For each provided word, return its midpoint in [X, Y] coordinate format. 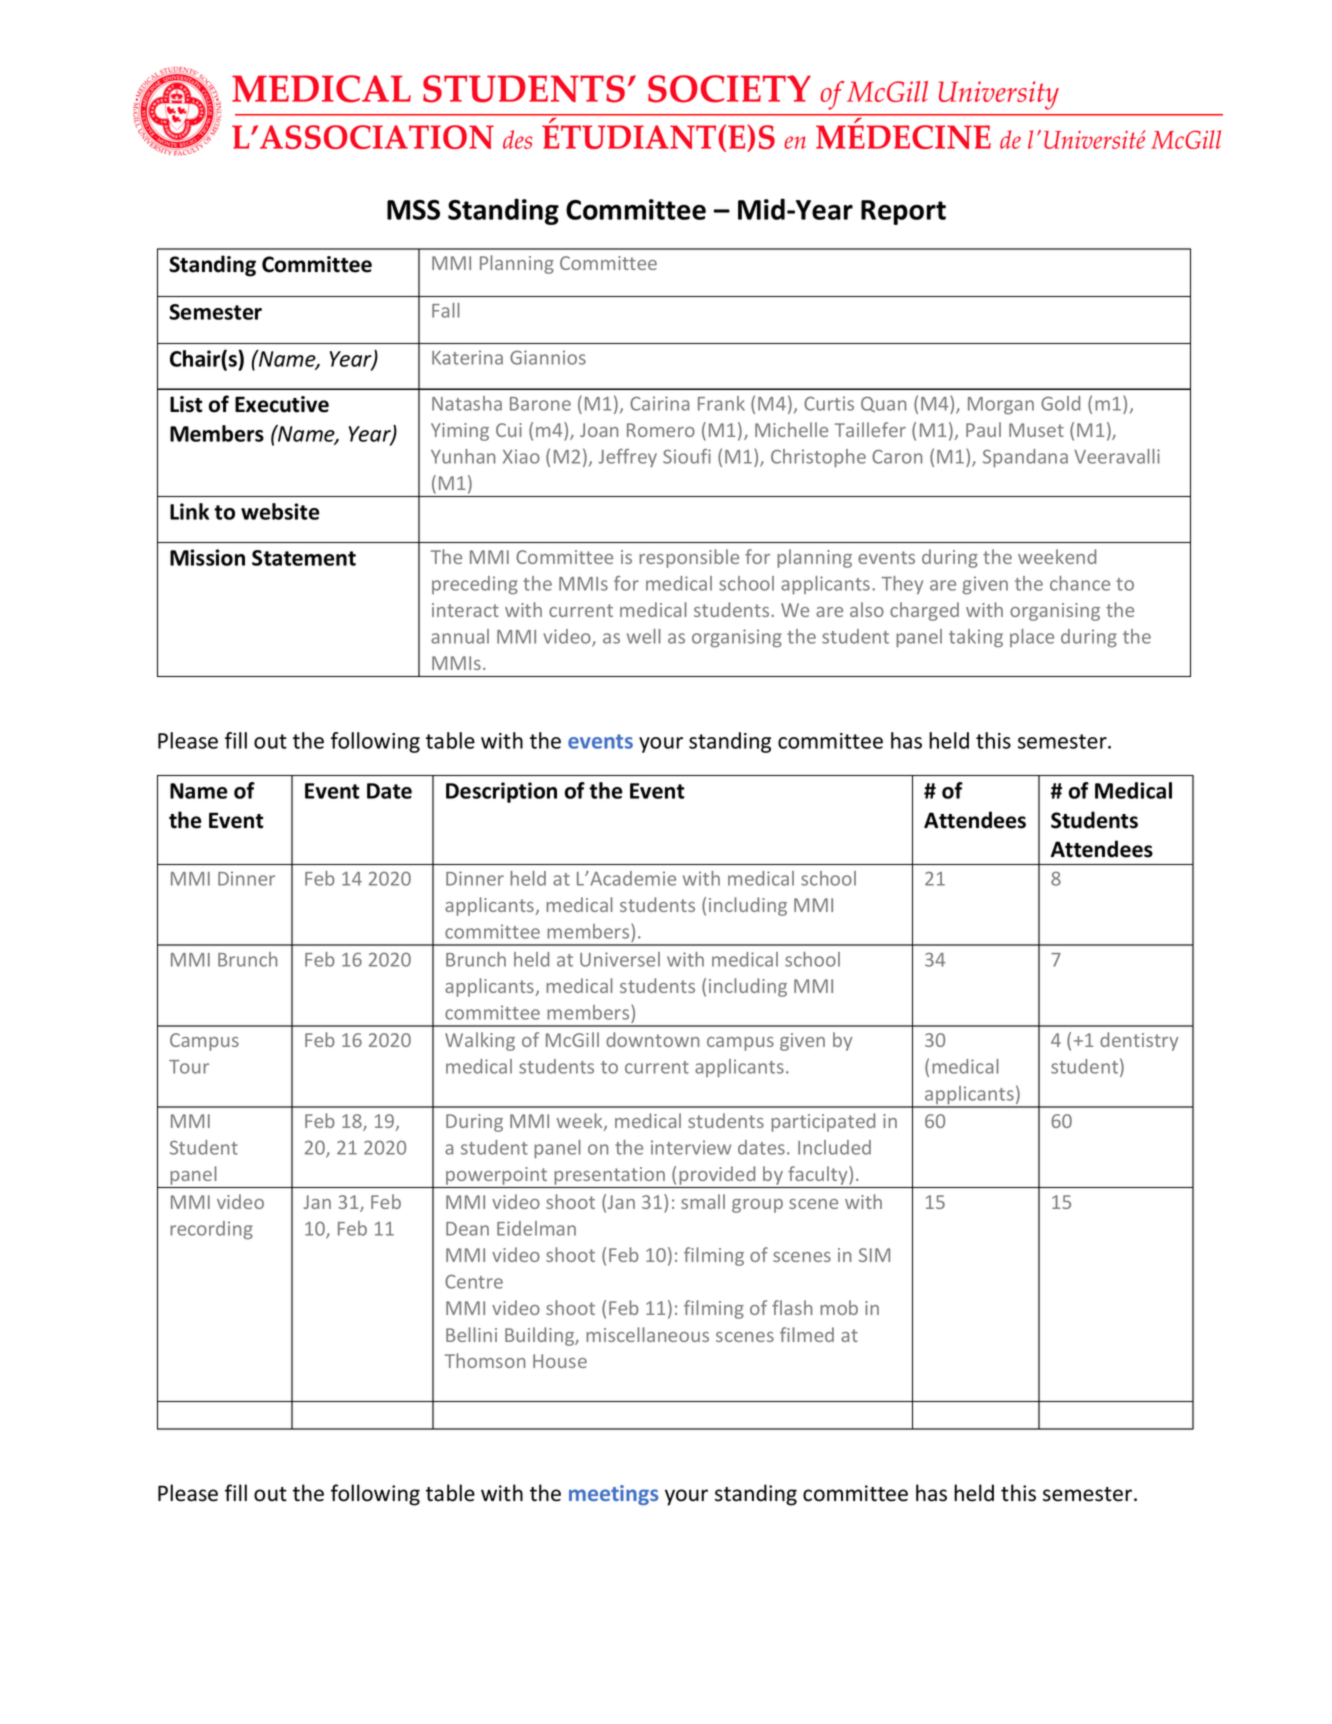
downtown [652, 1039]
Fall [446, 310]
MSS [413, 210]
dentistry [1139, 1041]
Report [903, 212]
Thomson [485, 1360]
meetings [613, 1495]
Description [501, 792]
